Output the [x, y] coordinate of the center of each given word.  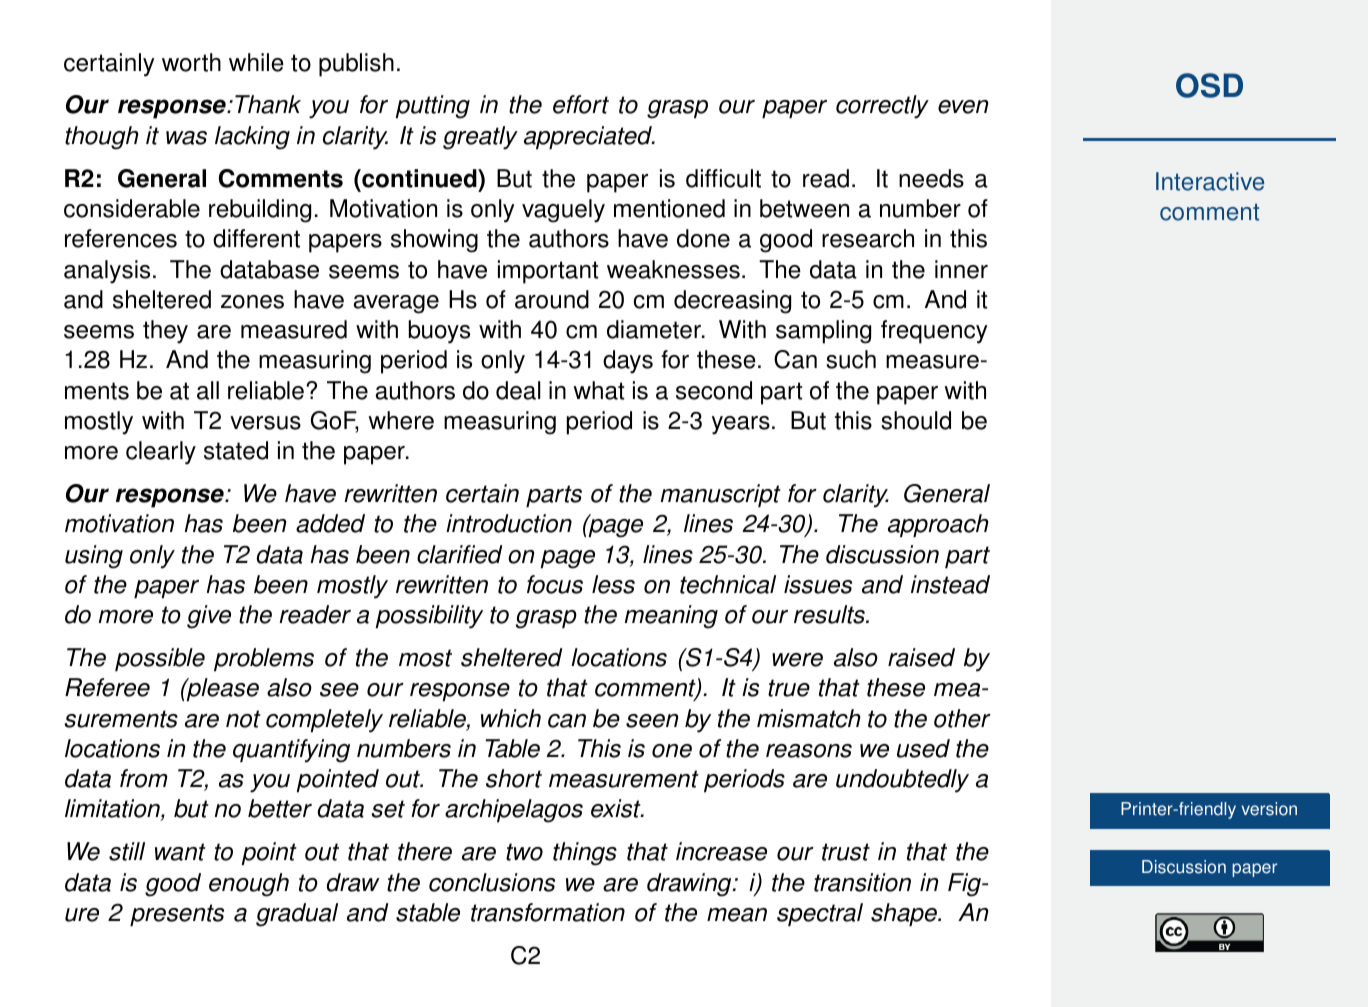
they [165, 332]
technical [728, 584]
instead [950, 584]
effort [581, 104]
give [209, 617]
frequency [934, 332]
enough [249, 885]
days [628, 362]
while [256, 62]
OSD [1209, 85]
